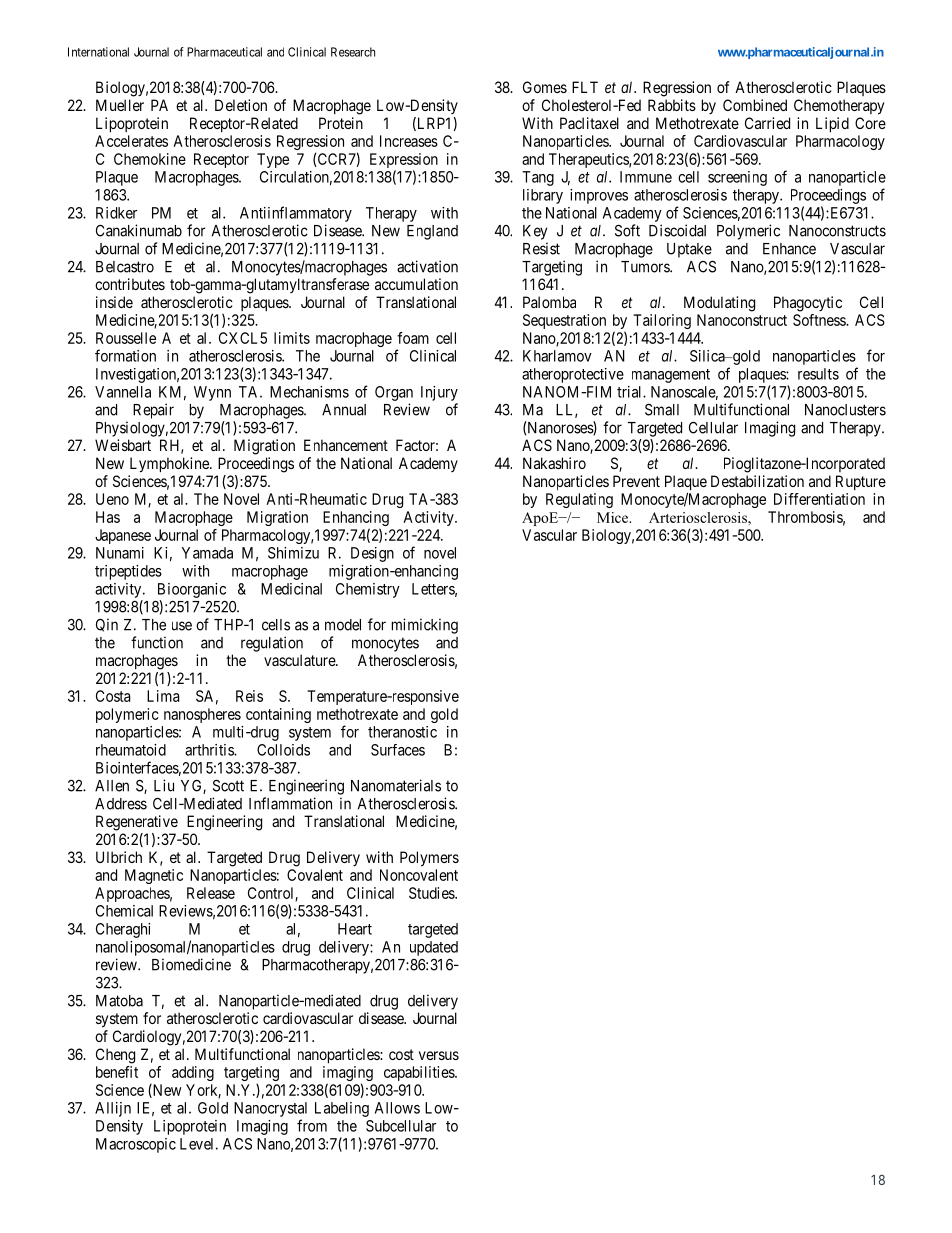 This image has height=1233, width=952. I want to click on Arteriosclerosis, so click(699, 517).
